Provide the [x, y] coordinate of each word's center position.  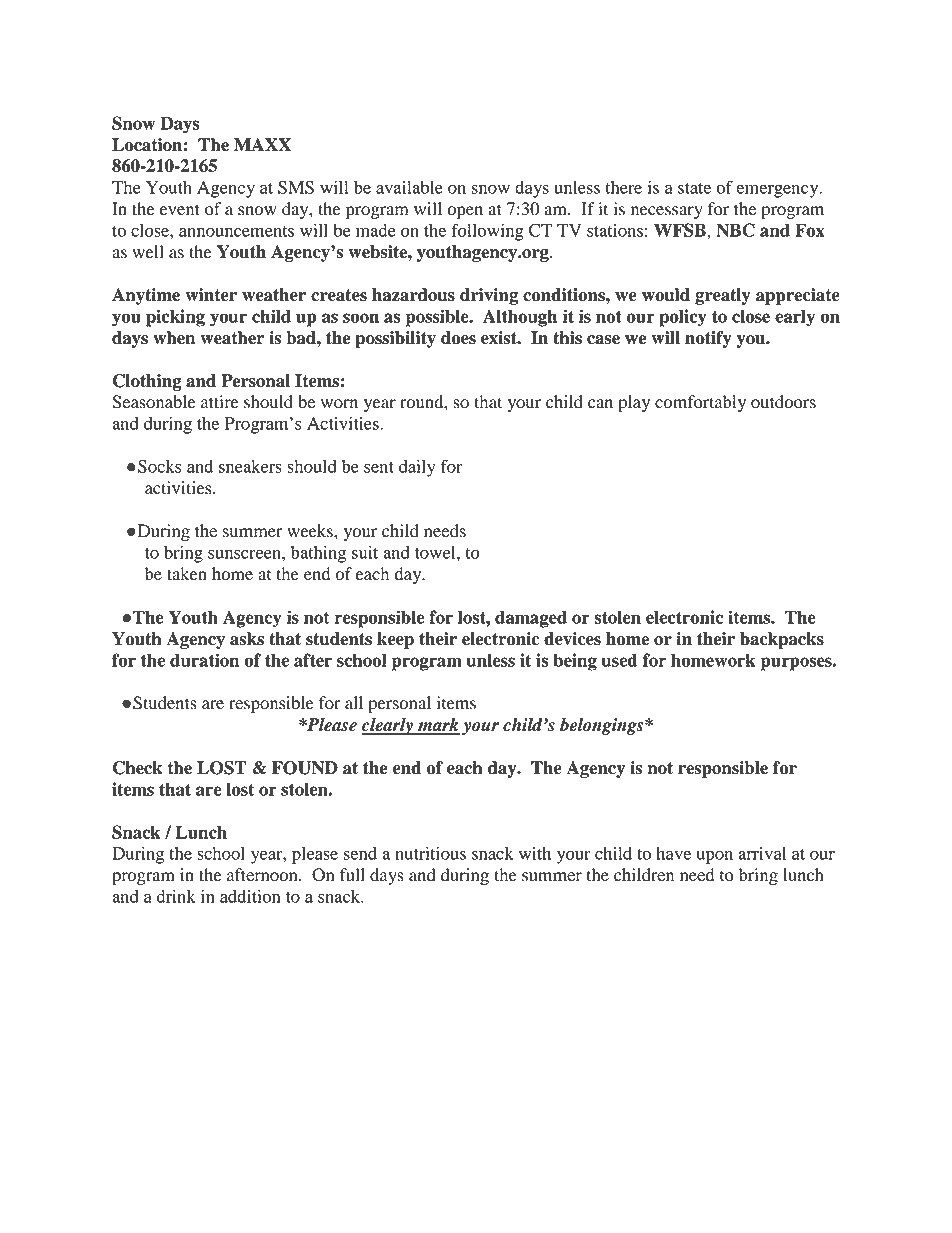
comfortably [700, 403]
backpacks [782, 640]
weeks [311, 531]
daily [417, 468]
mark [438, 726]
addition [250, 896]
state [694, 188]
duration [204, 660]
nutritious [430, 853]
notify [708, 339]
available [409, 187]
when [174, 338]
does [458, 338]
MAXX [262, 144]
